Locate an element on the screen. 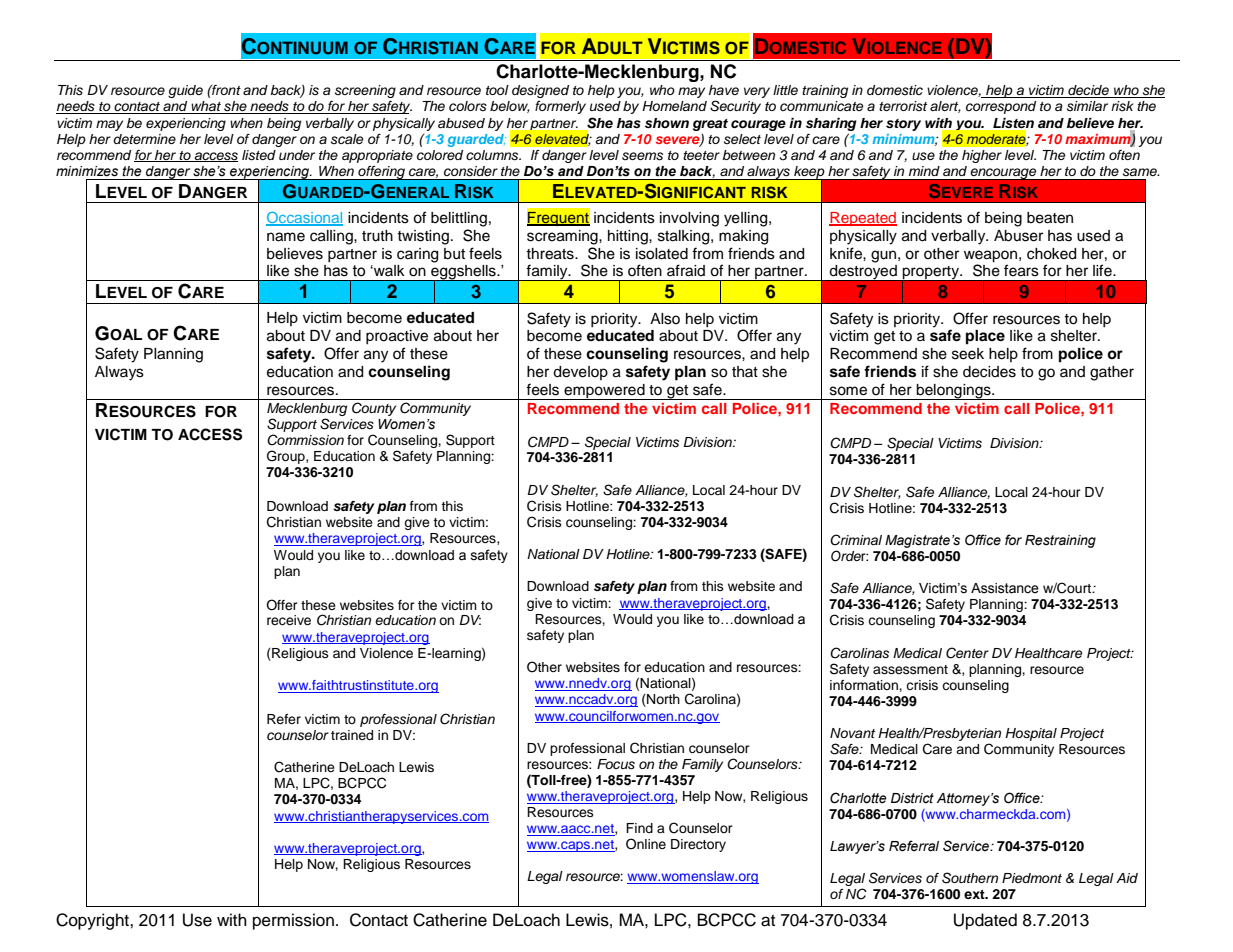 The image size is (1233, 952). North is located at coordinates (662, 700).
